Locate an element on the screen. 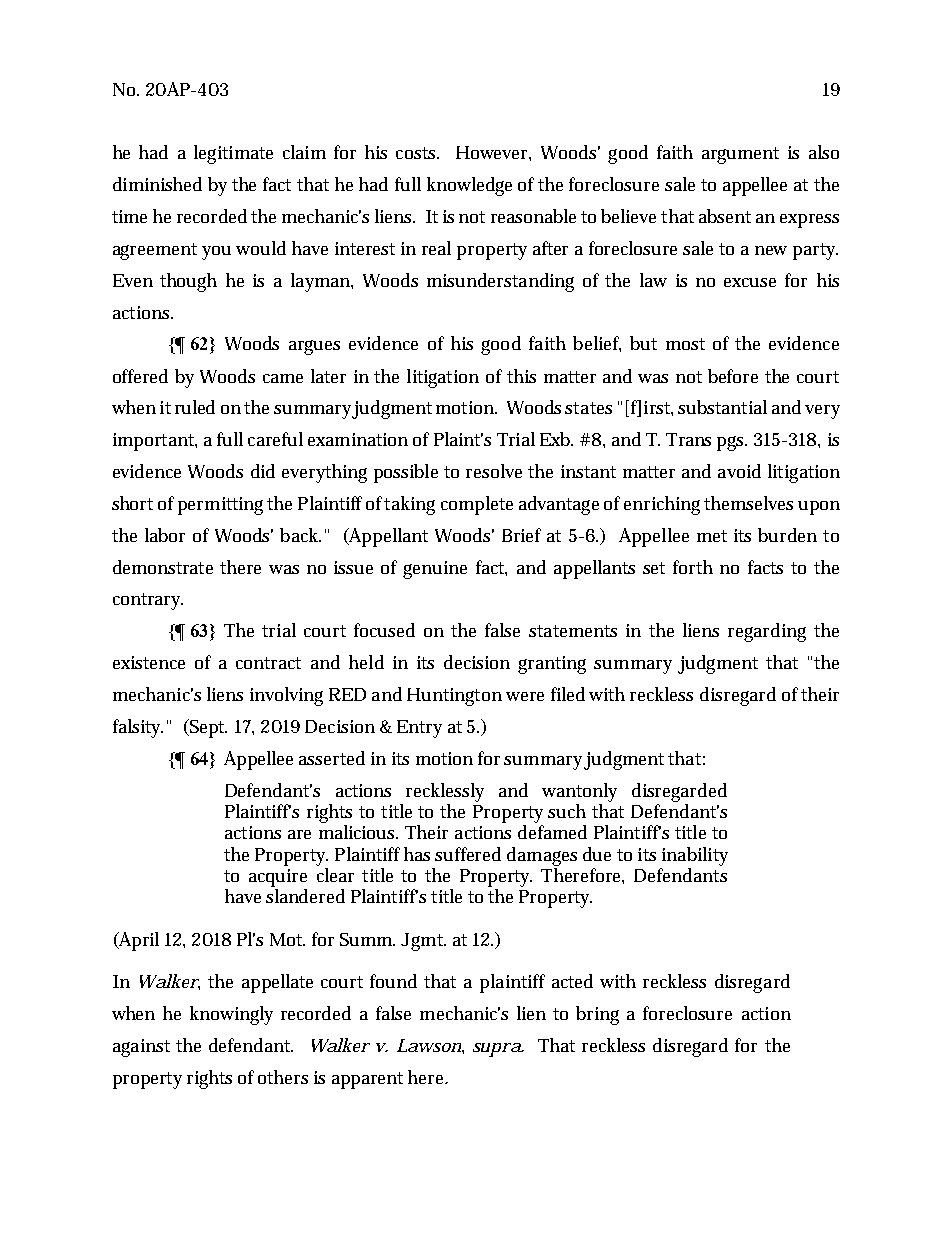 This screenshot has width=952, height=1233. regarding is located at coordinates (767, 632).
